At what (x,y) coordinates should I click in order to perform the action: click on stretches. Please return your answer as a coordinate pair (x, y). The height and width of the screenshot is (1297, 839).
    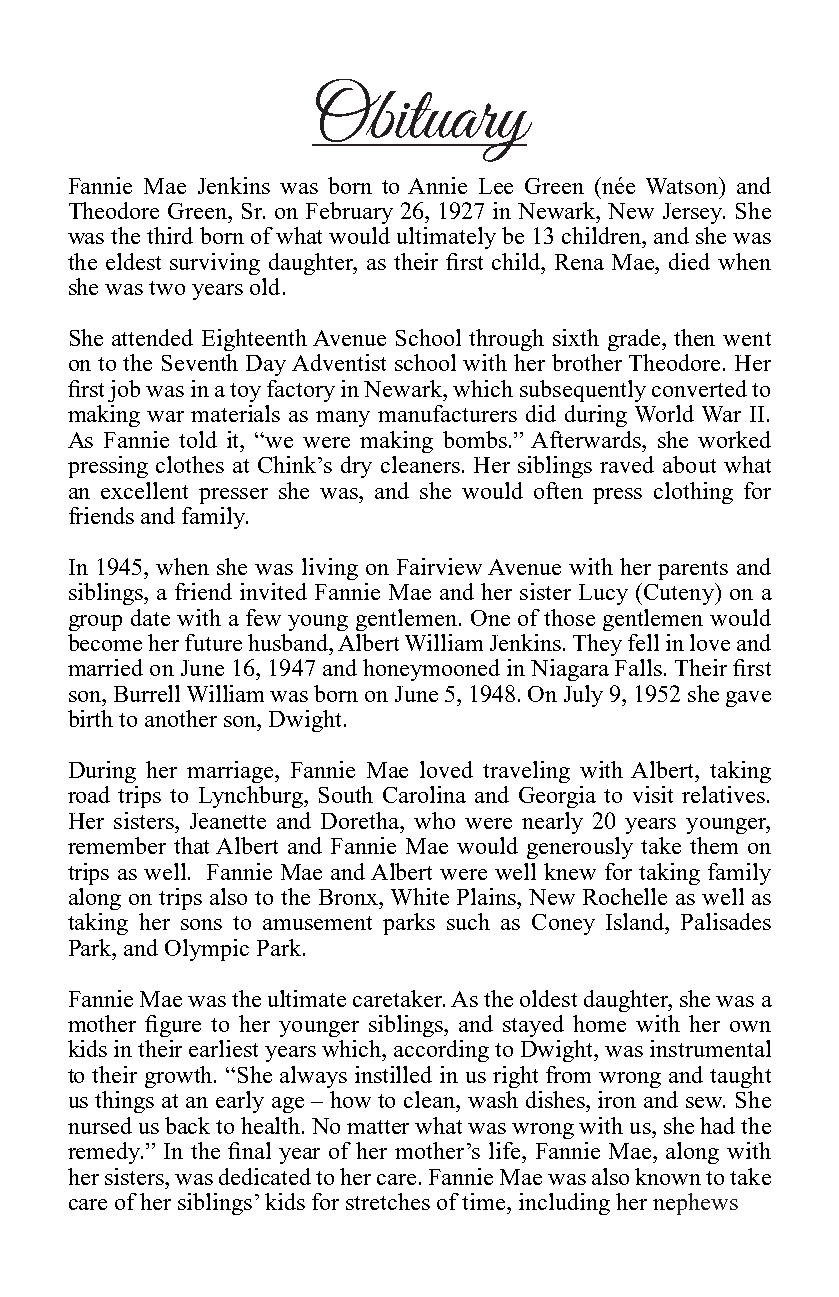
    Looking at the image, I should click on (388, 1201).
